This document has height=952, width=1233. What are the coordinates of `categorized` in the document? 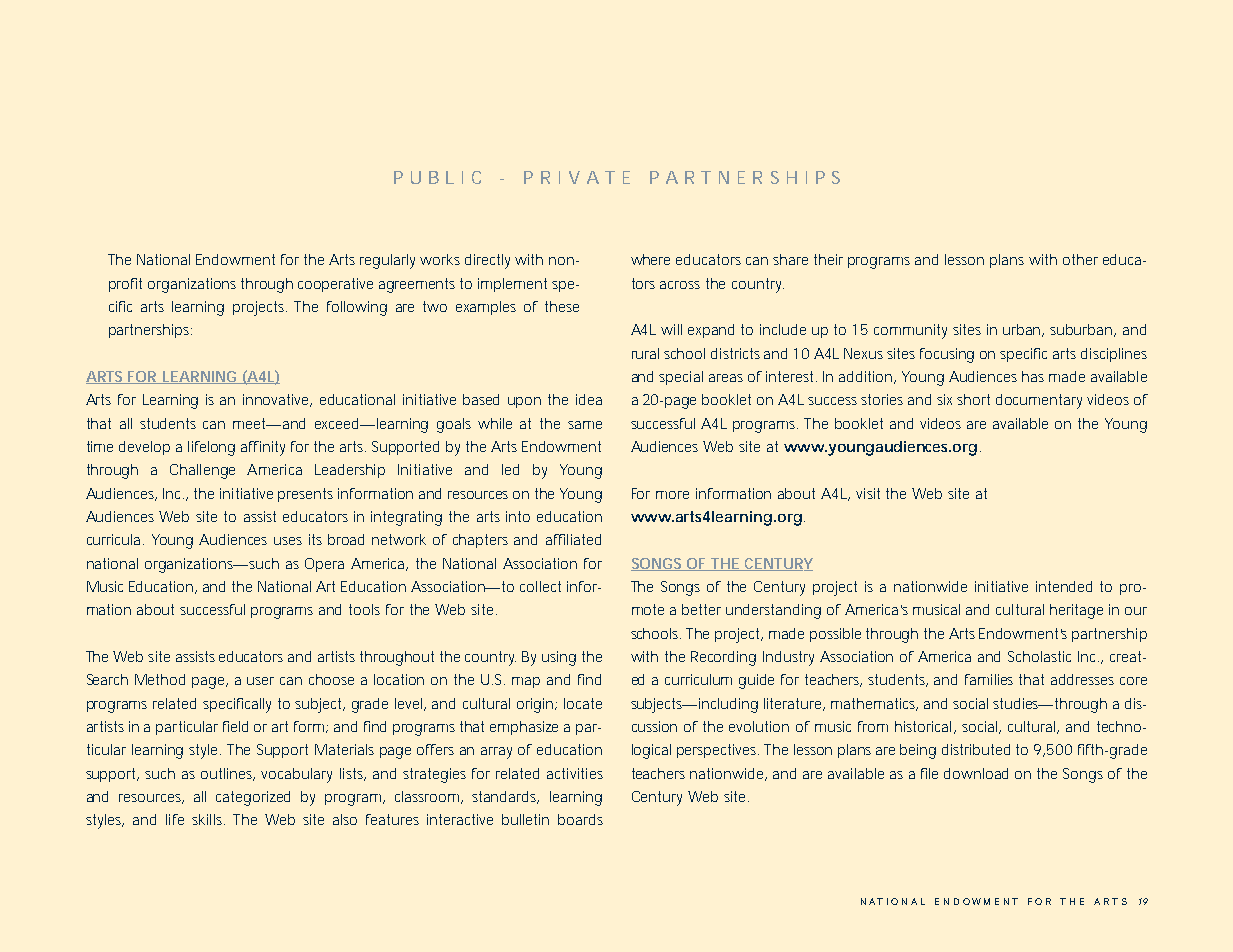 It's located at (253, 798).
